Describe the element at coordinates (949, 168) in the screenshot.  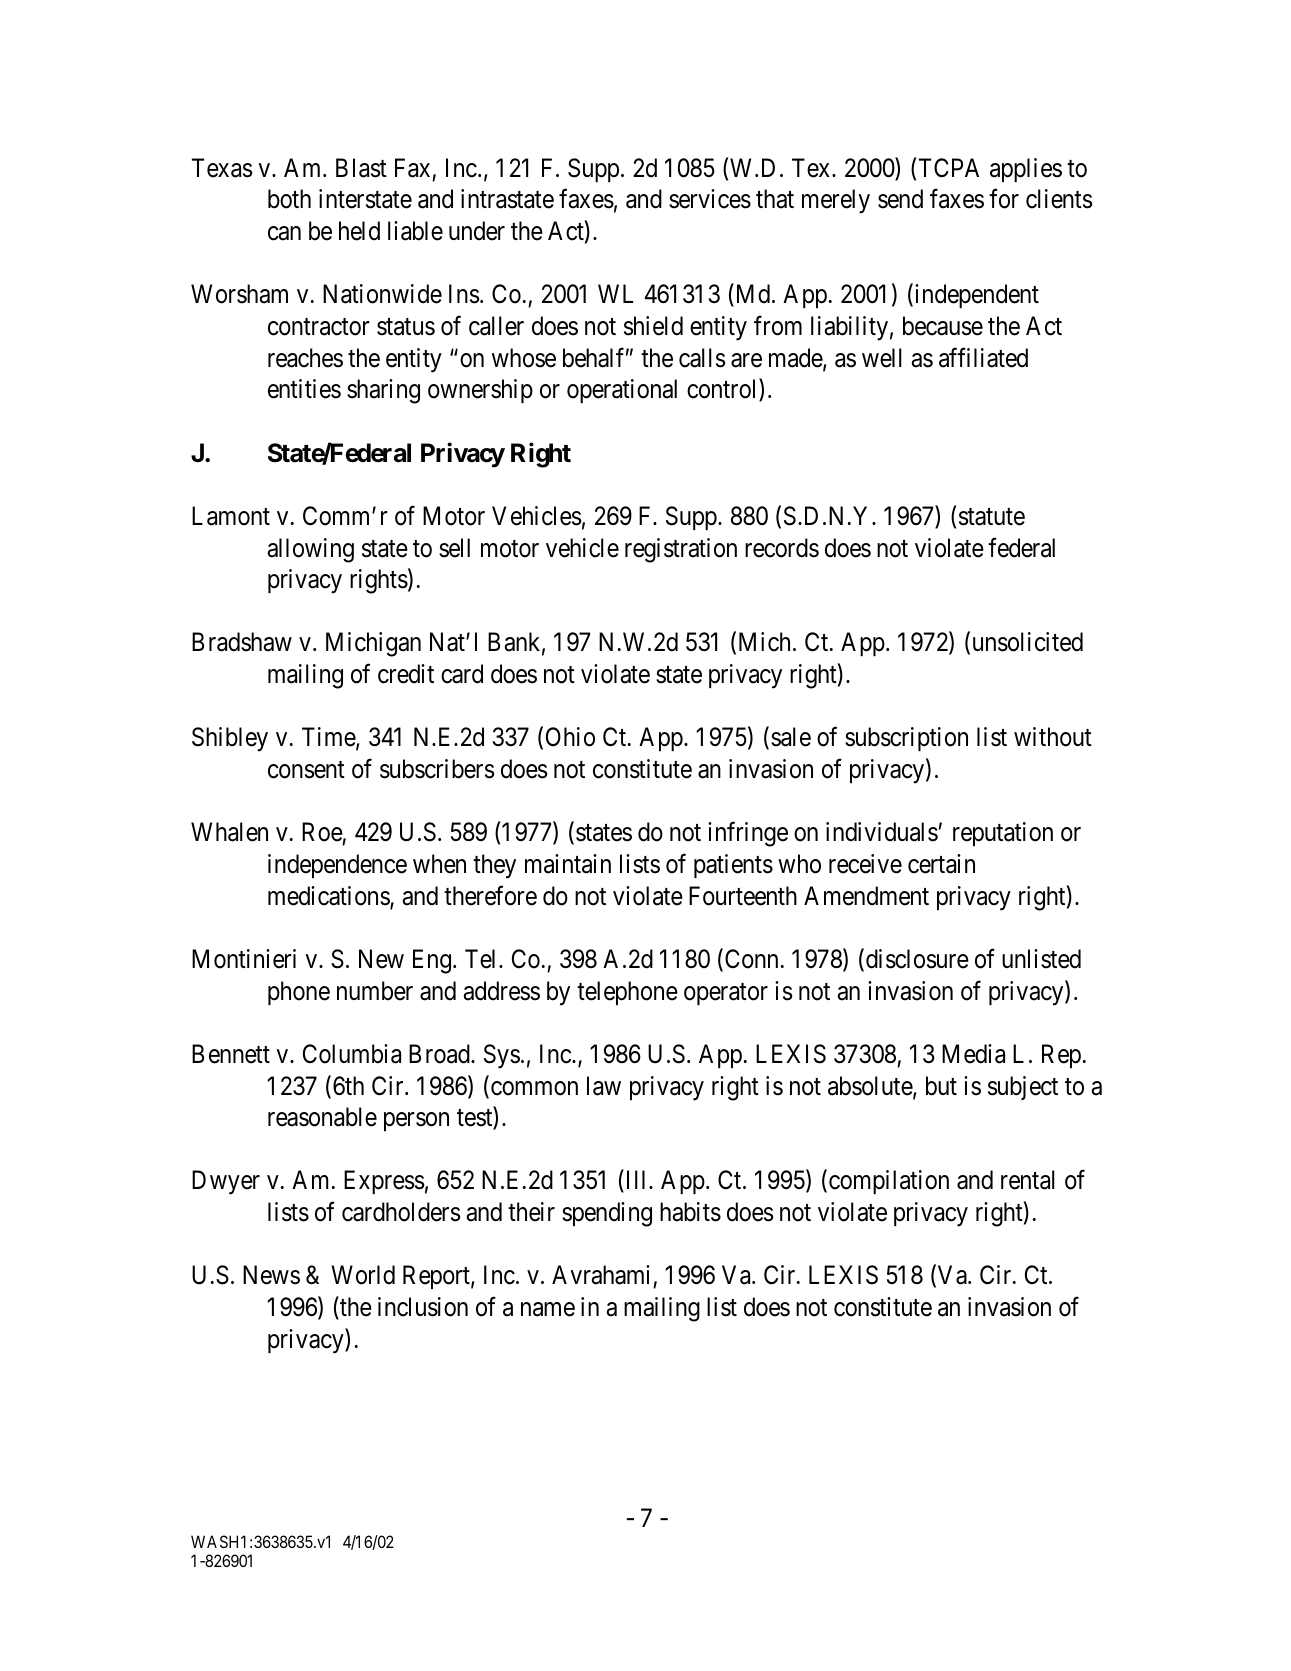
I see `TCPA` at that location.
